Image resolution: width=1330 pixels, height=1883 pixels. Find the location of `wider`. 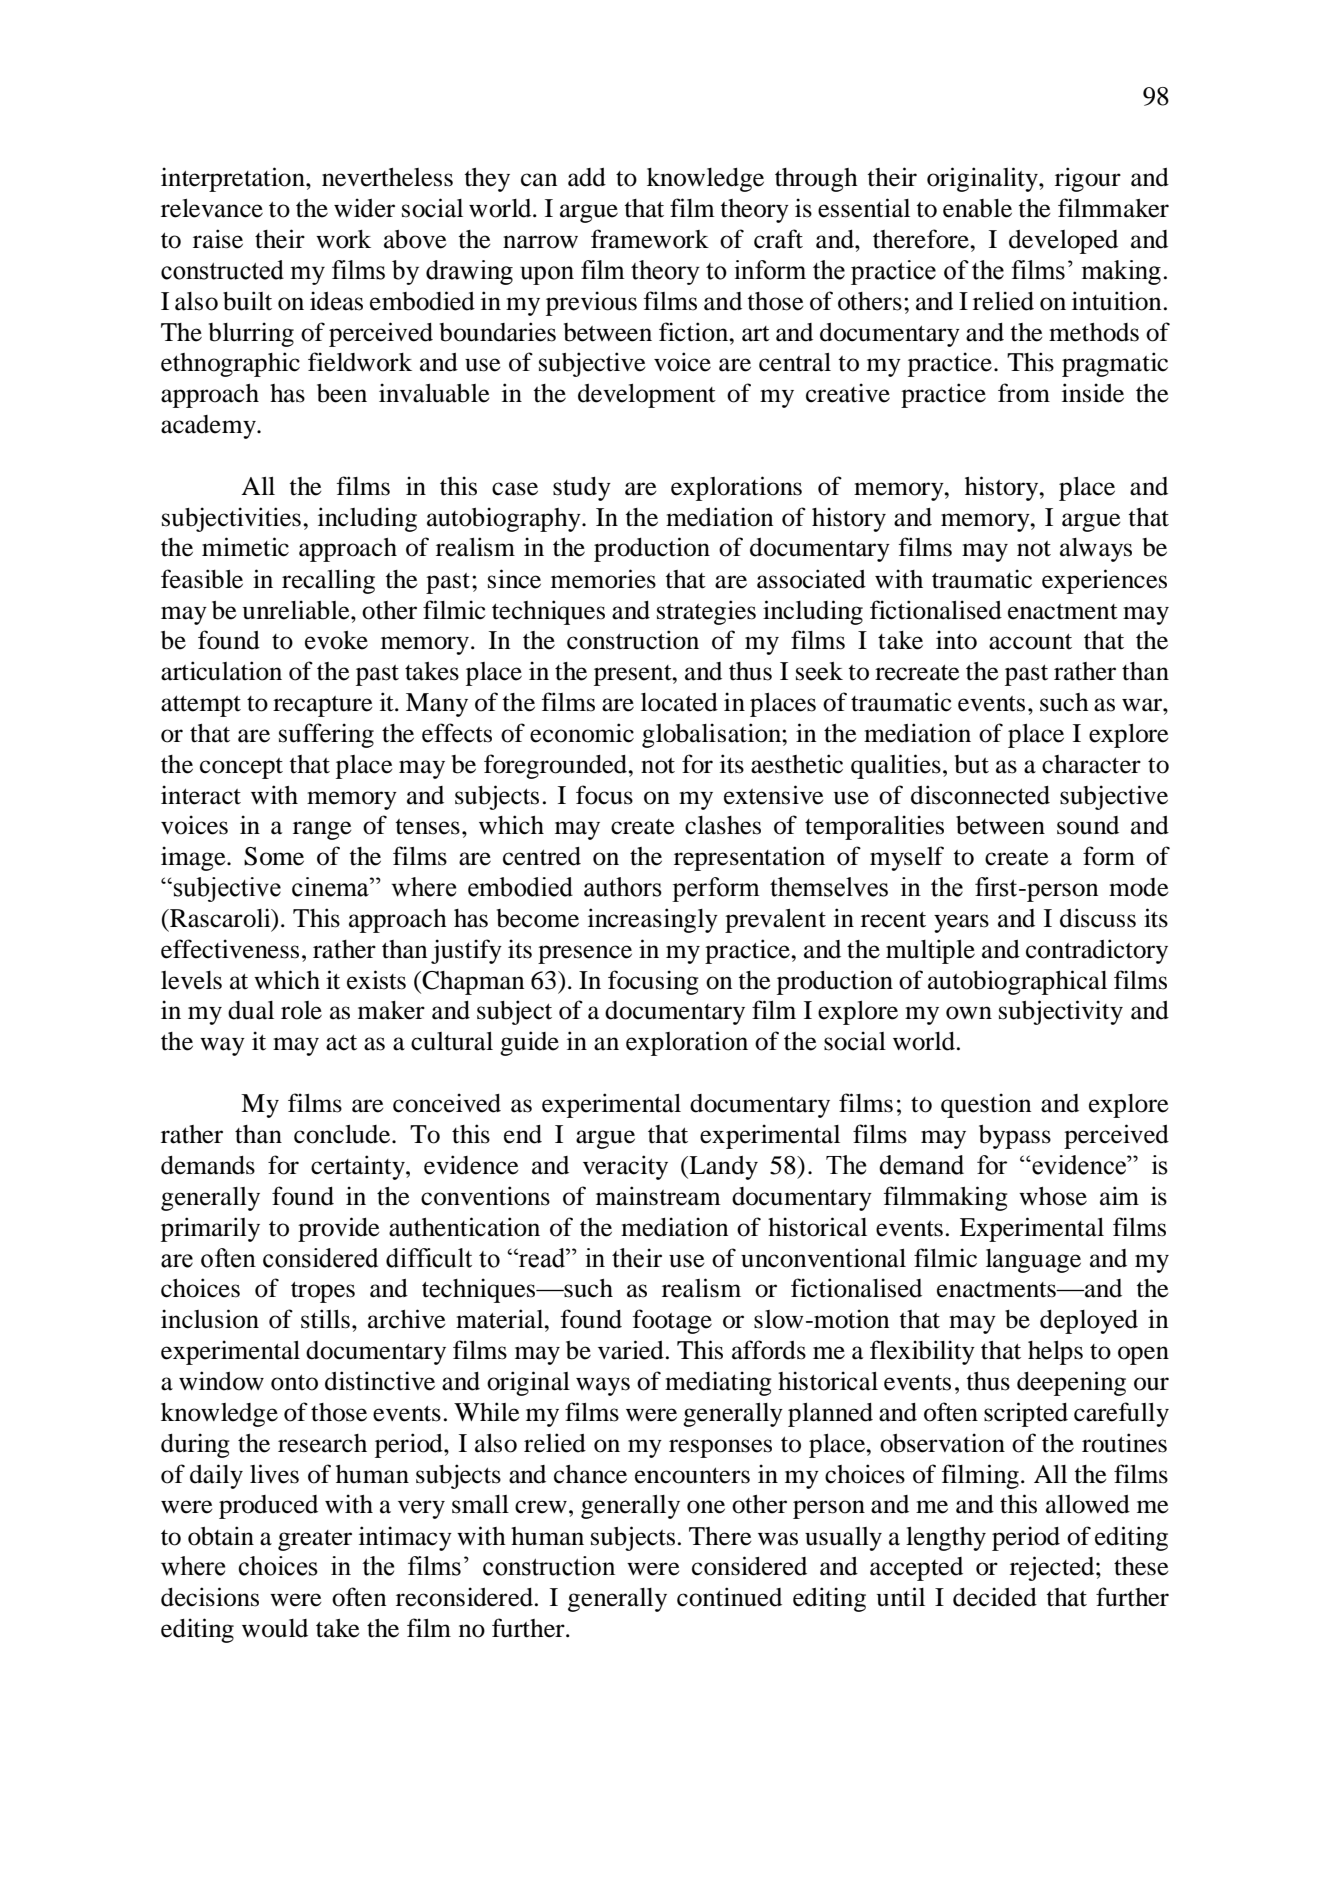

wider is located at coordinates (364, 208).
